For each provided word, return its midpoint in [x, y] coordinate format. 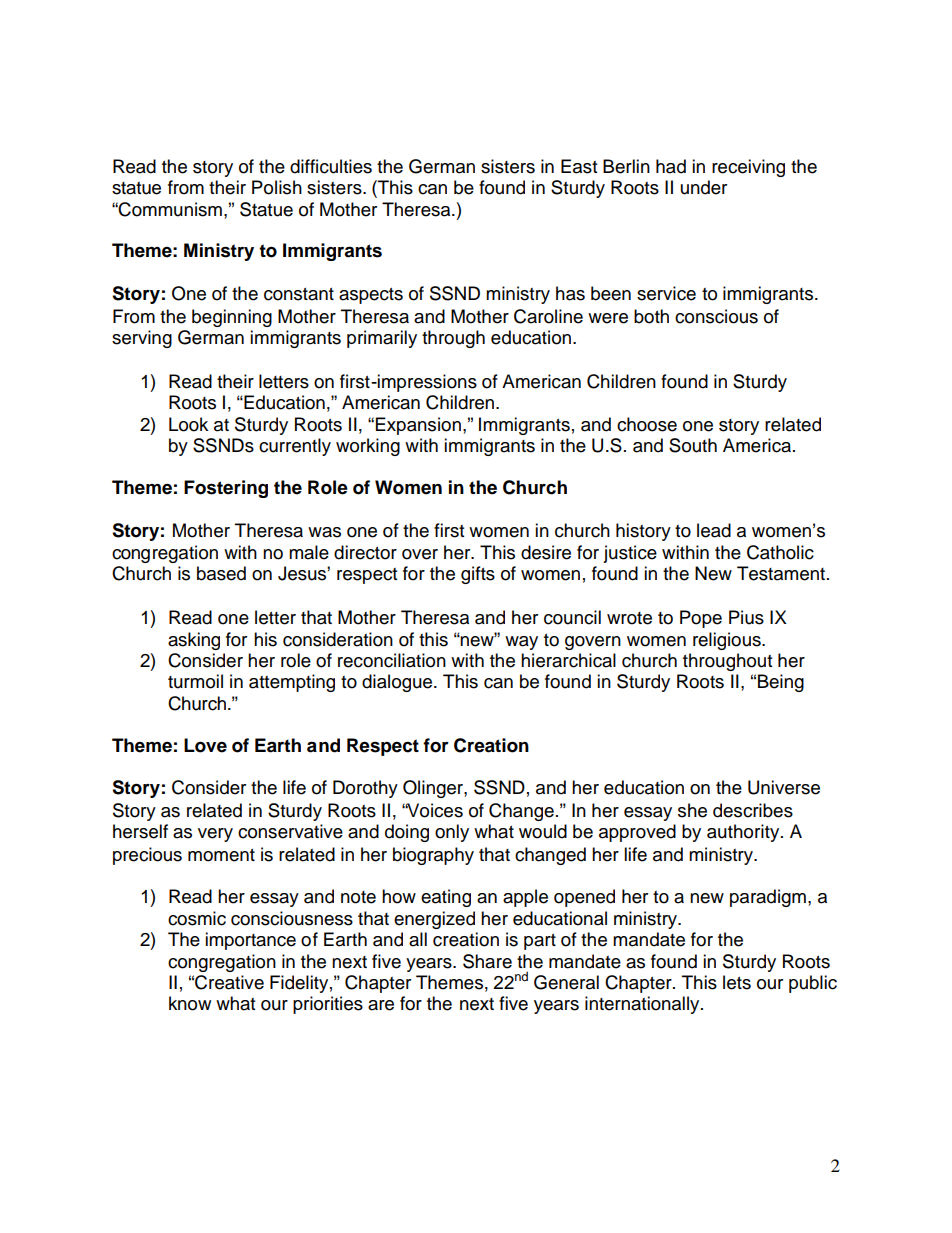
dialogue [398, 683]
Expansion [418, 426]
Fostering [226, 489]
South [693, 445]
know [190, 1003]
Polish [277, 187]
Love [205, 745]
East [579, 166]
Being [781, 683]
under [704, 187]
